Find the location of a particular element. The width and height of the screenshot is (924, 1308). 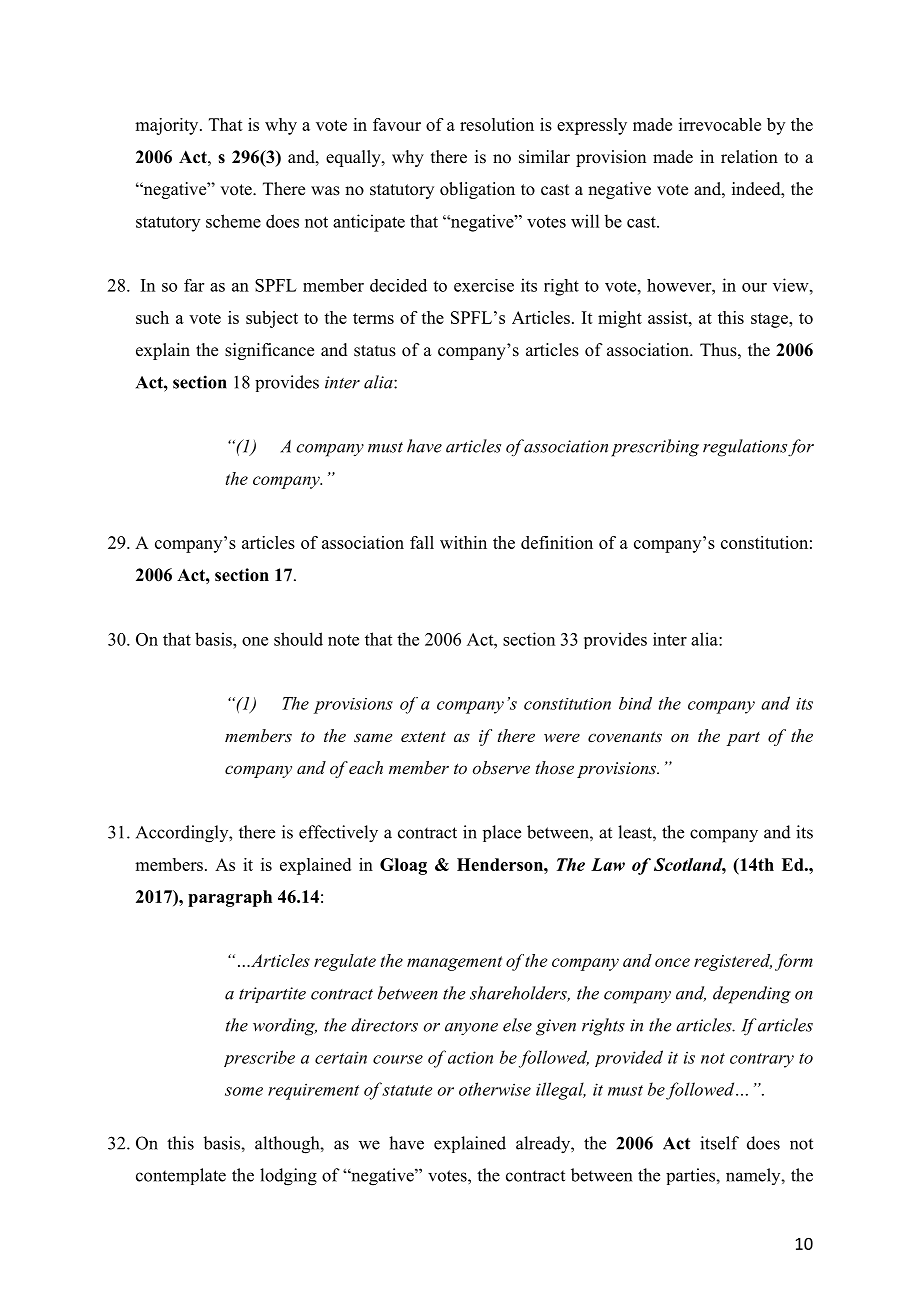

Law is located at coordinates (608, 864).
